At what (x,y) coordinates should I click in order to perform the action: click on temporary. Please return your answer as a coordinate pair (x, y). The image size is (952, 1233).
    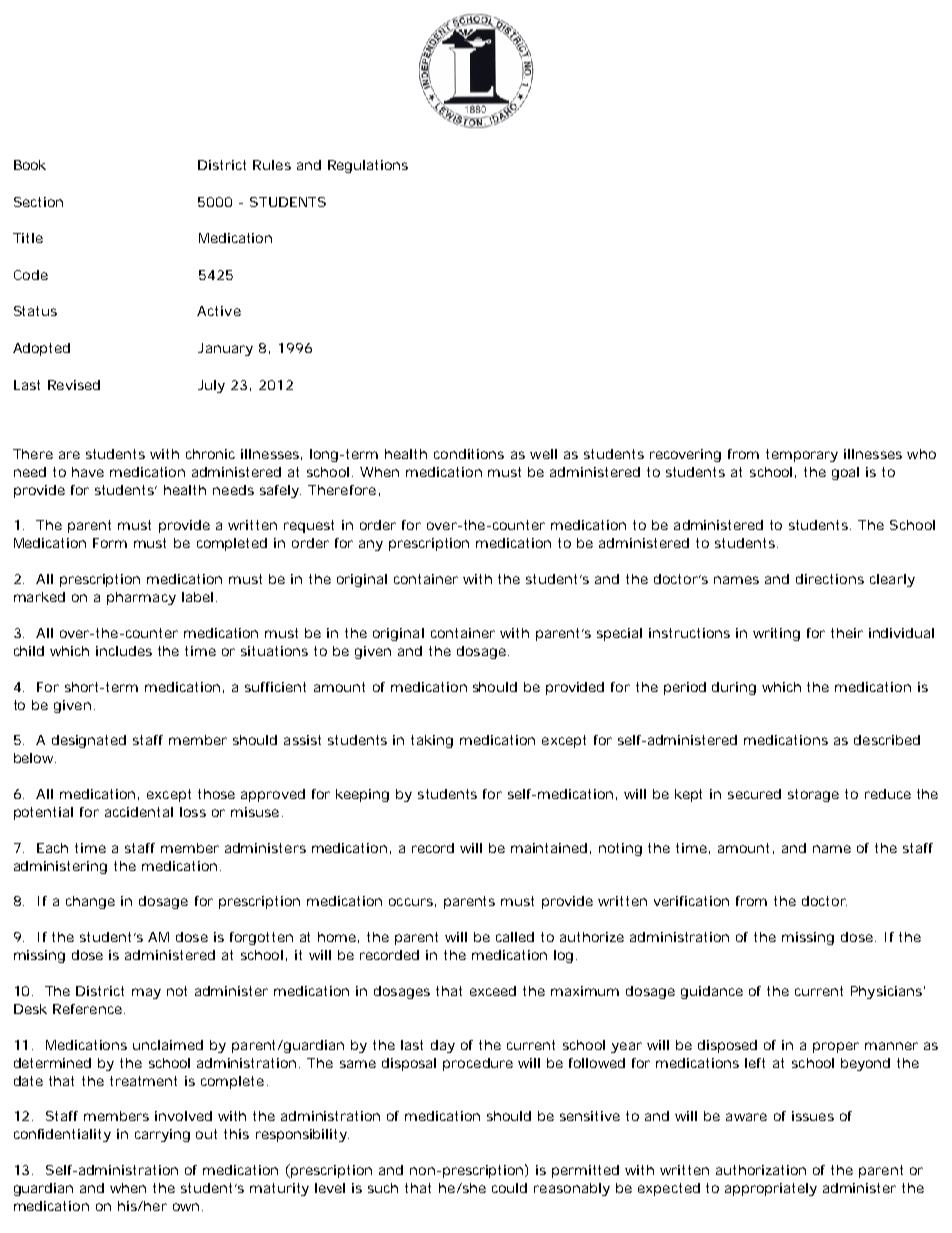
    Looking at the image, I should click on (802, 455).
